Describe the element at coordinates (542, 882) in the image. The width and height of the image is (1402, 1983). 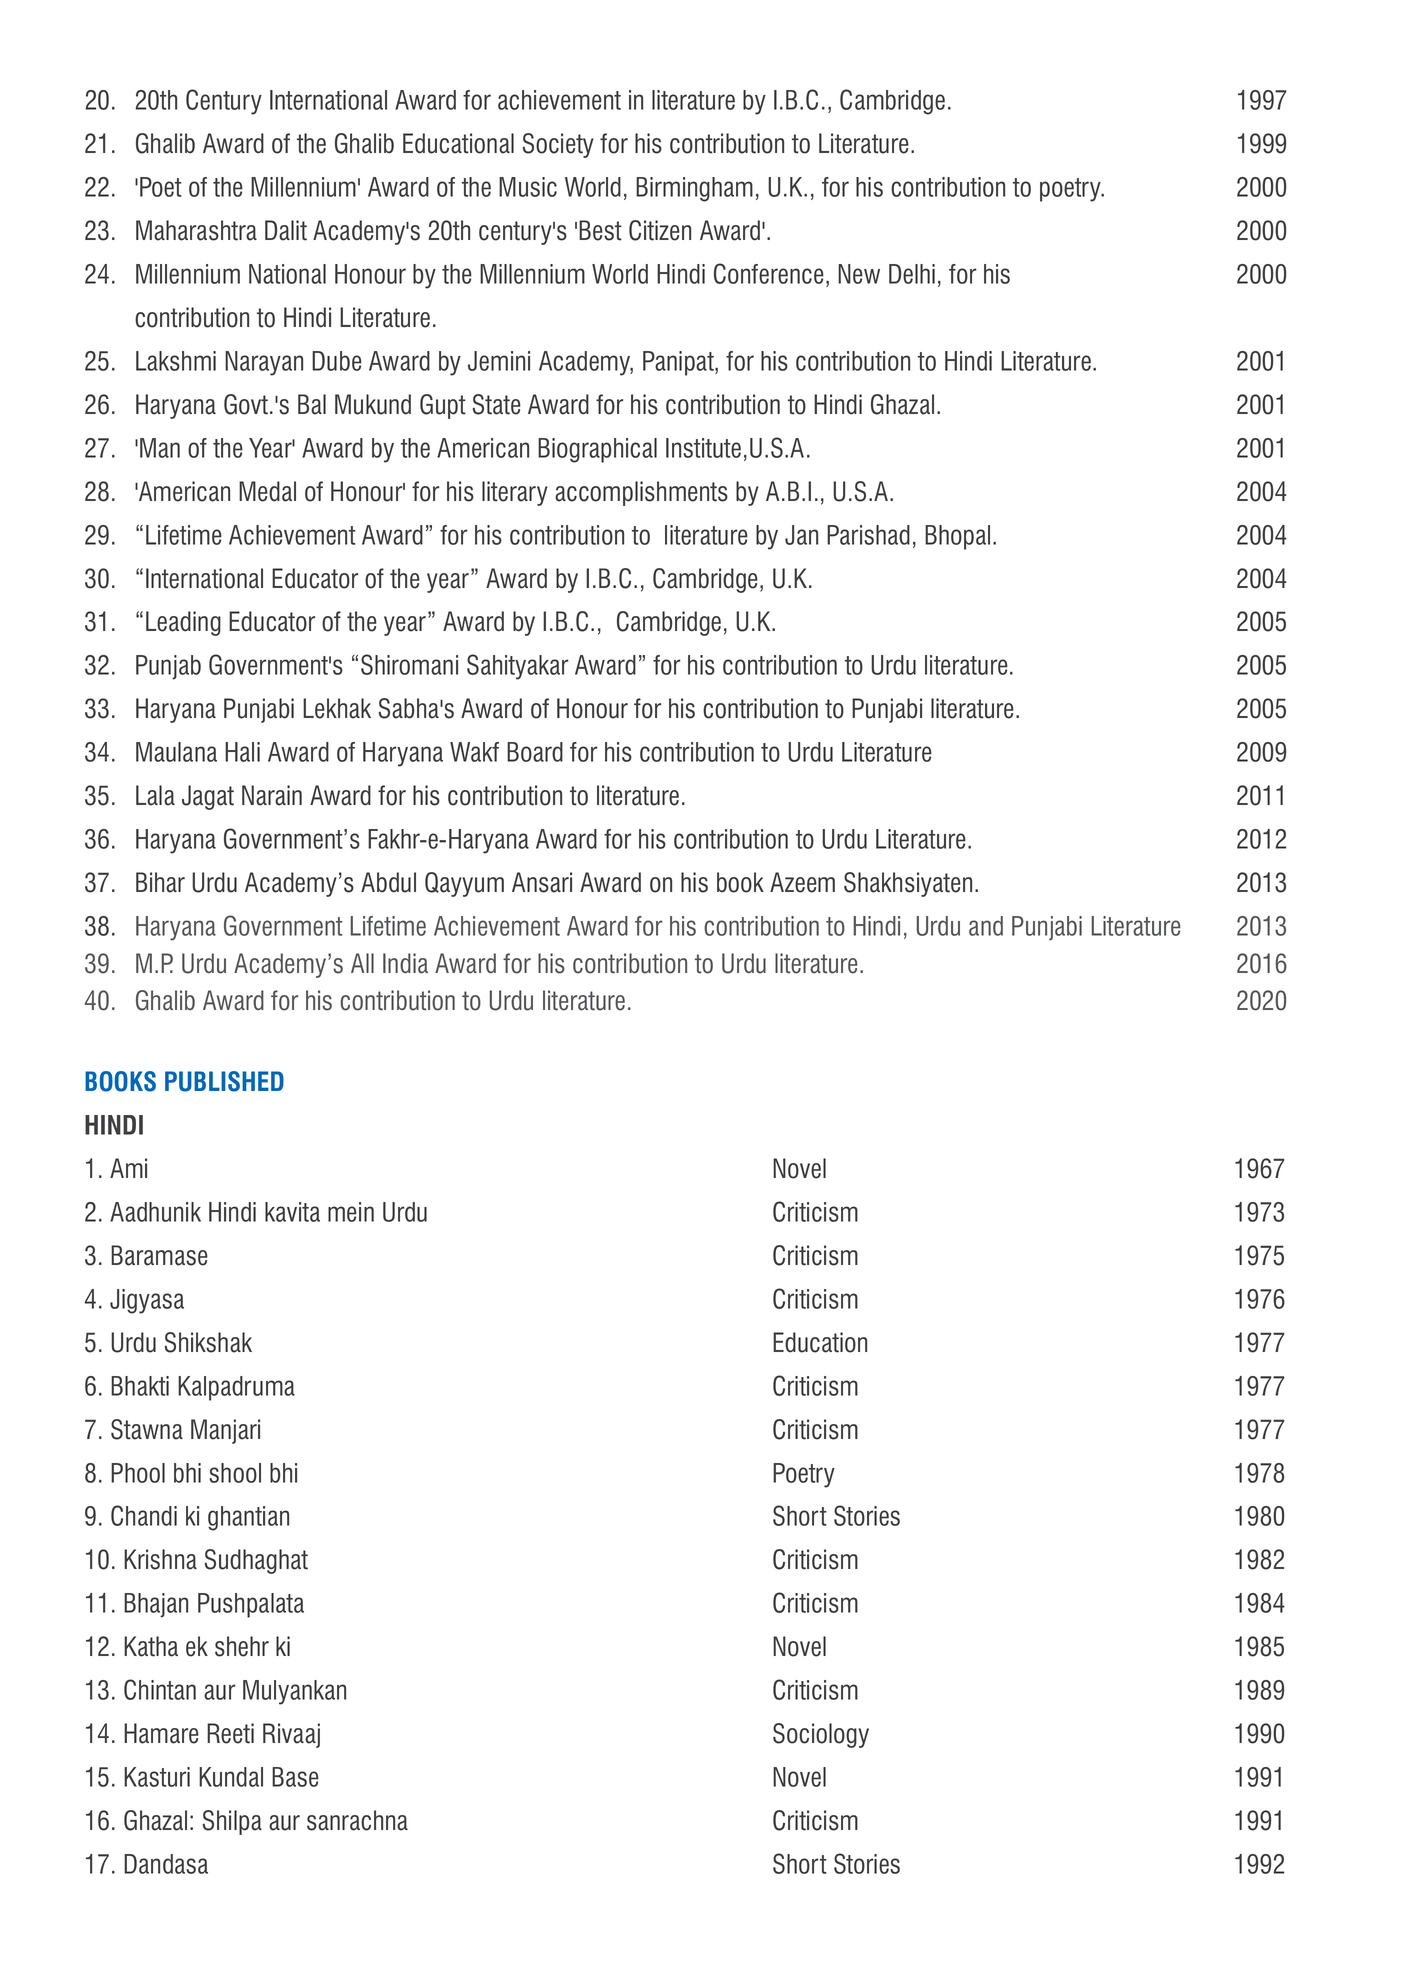
I see `Ansari` at that location.
